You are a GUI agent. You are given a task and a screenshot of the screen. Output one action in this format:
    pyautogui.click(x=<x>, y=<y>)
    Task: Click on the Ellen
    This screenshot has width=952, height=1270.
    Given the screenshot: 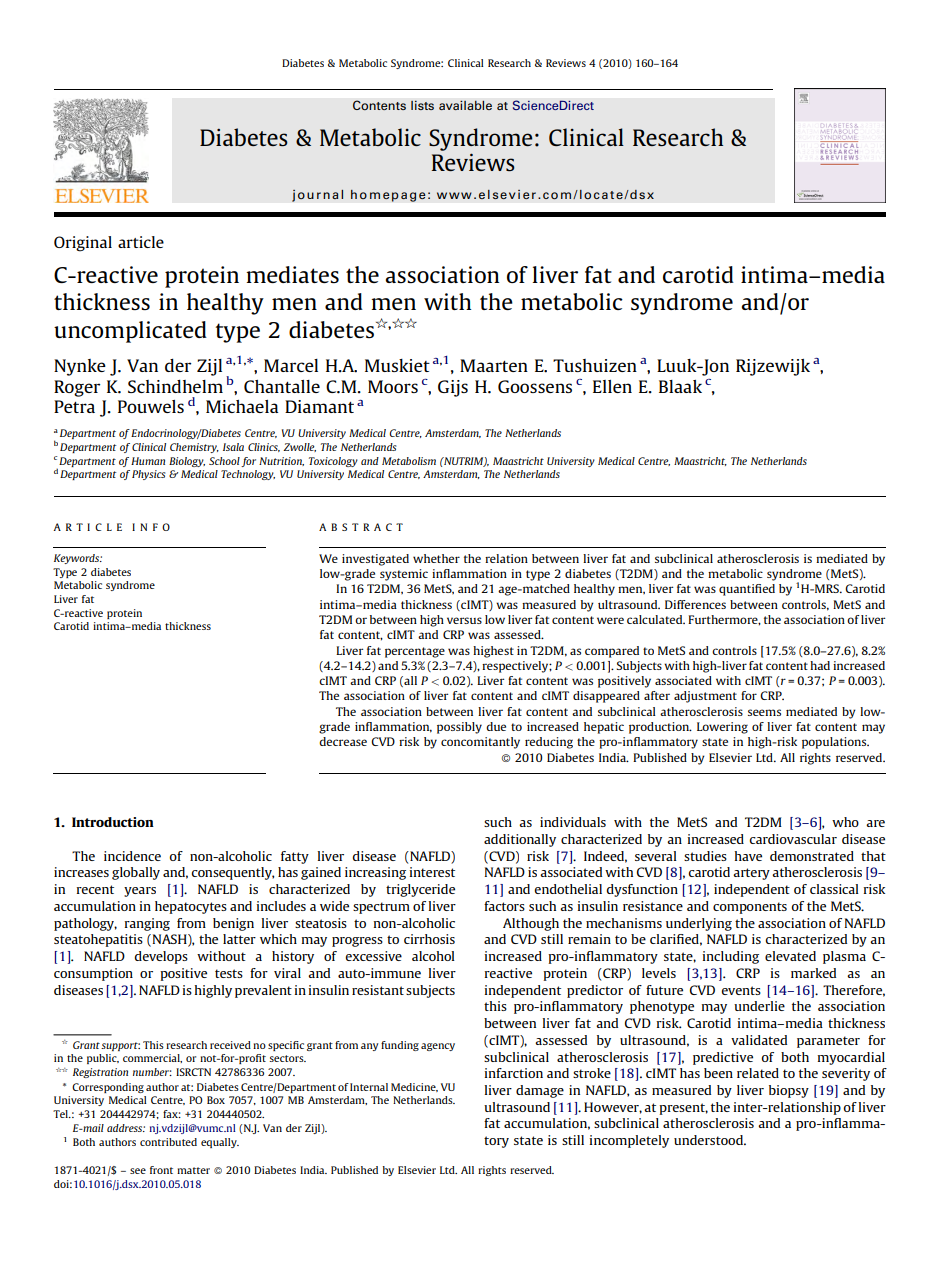 What is the action you would take?
    pyautogui.click(x=612, y=386)
